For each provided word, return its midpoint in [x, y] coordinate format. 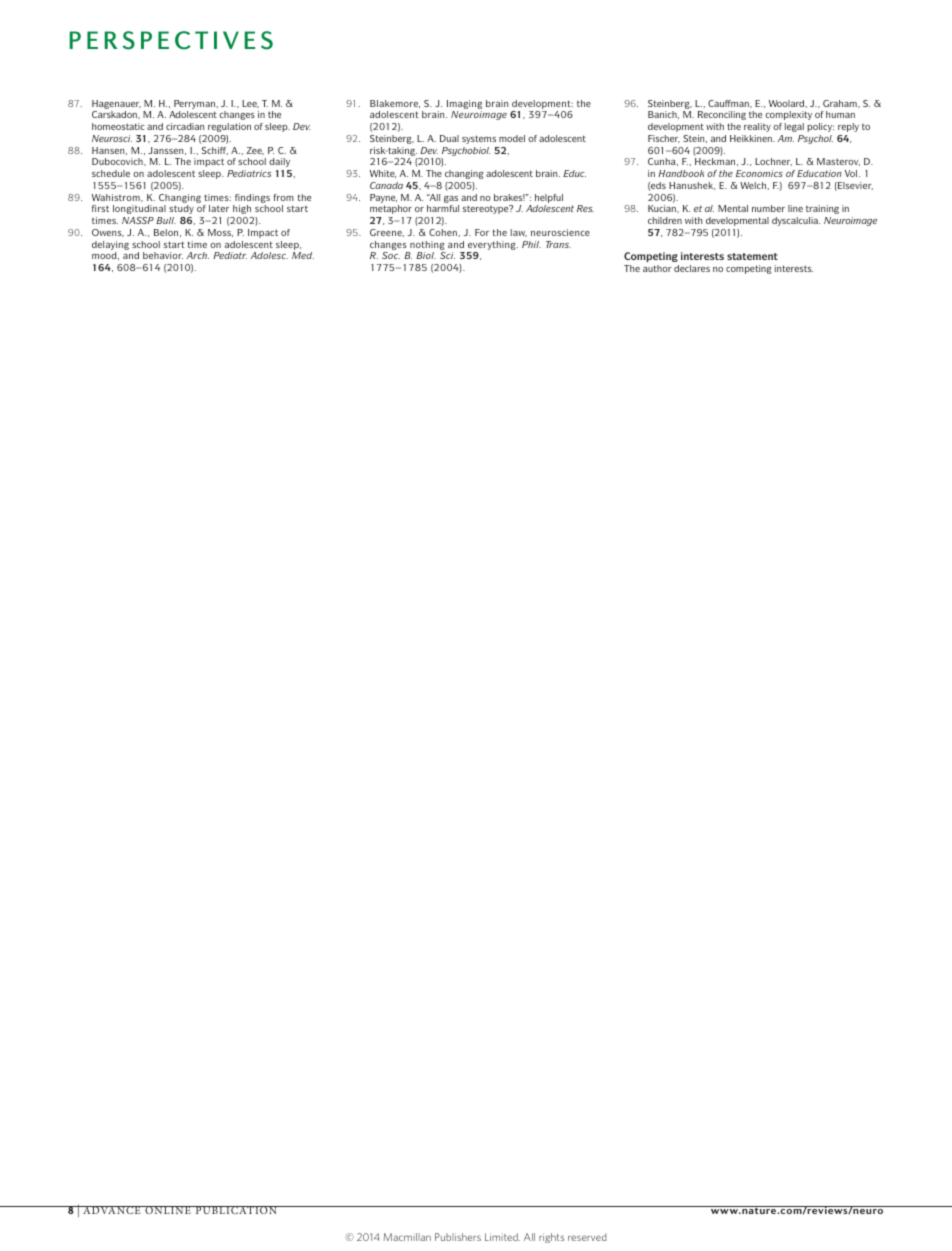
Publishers [458, 1237]
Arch [197, 255]
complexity [788, 115]
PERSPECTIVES [171, 40]
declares [692, 268]
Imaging [464, 104]
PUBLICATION [236, 1210]
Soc [391, 255]
